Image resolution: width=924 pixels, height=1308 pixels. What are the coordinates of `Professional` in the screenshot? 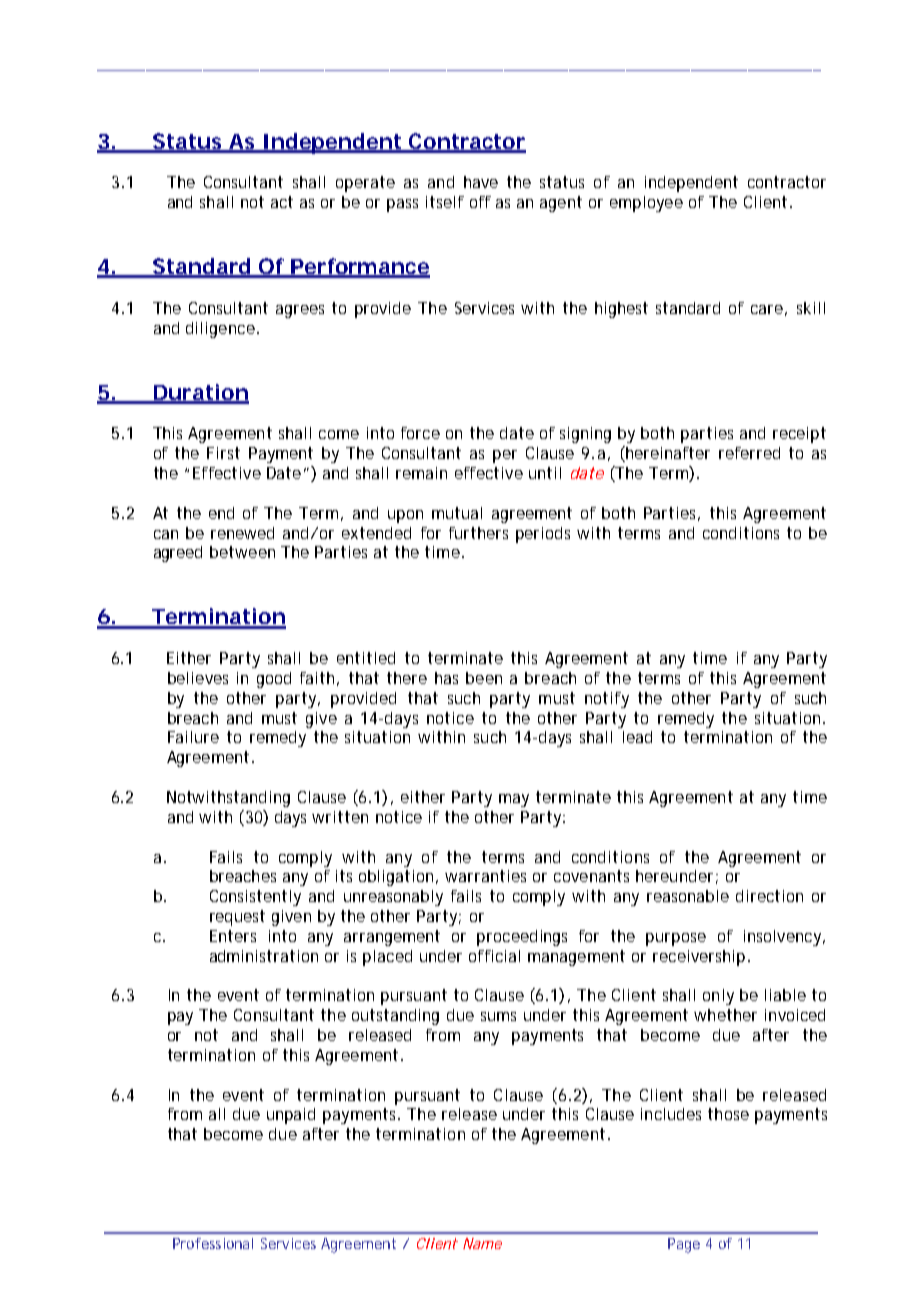 It's located at (213, 1243).
